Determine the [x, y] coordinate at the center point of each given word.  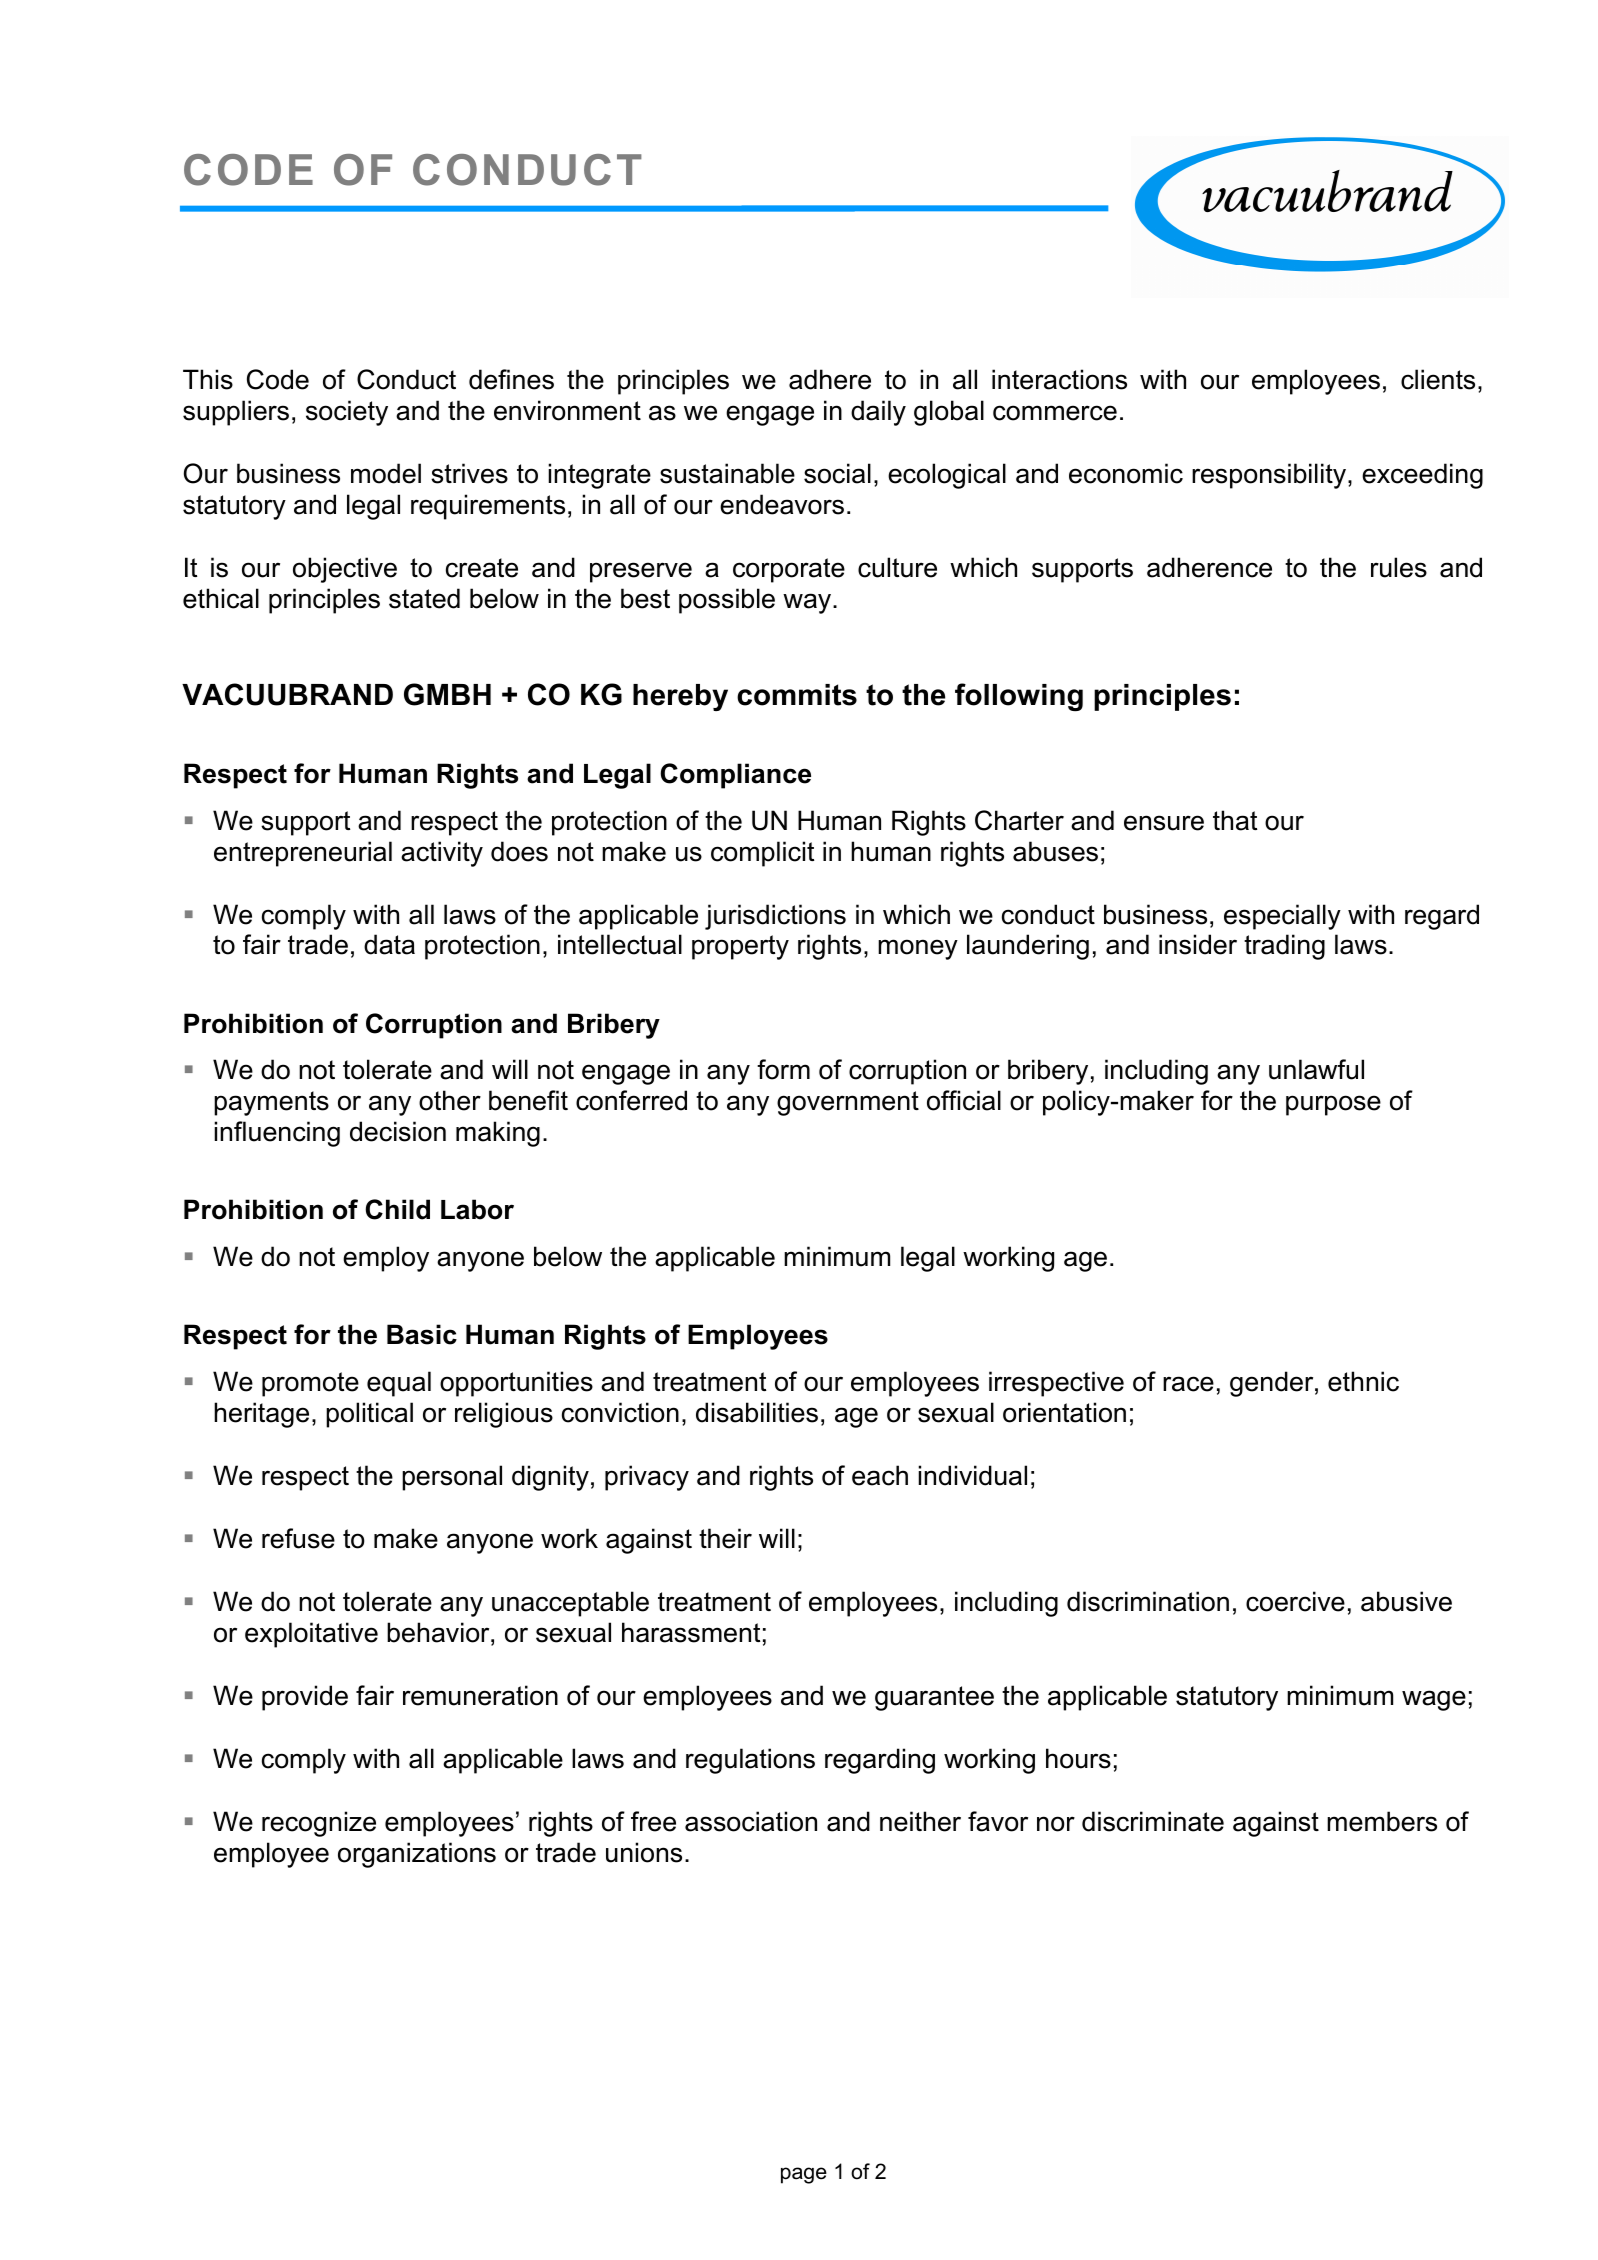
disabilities [757, 1412]
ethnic [1363, 1381]
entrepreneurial [303, 854]
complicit [762, 854]
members [1382, 1821]
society [347, 413]
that [1235, 820]
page [804, 2175]
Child [397, 1209]
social [837, 473]
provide [305, 1698]
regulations [750, 1761]
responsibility [1270, 476]
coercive [1295, 1601]
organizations [417, 1855]
